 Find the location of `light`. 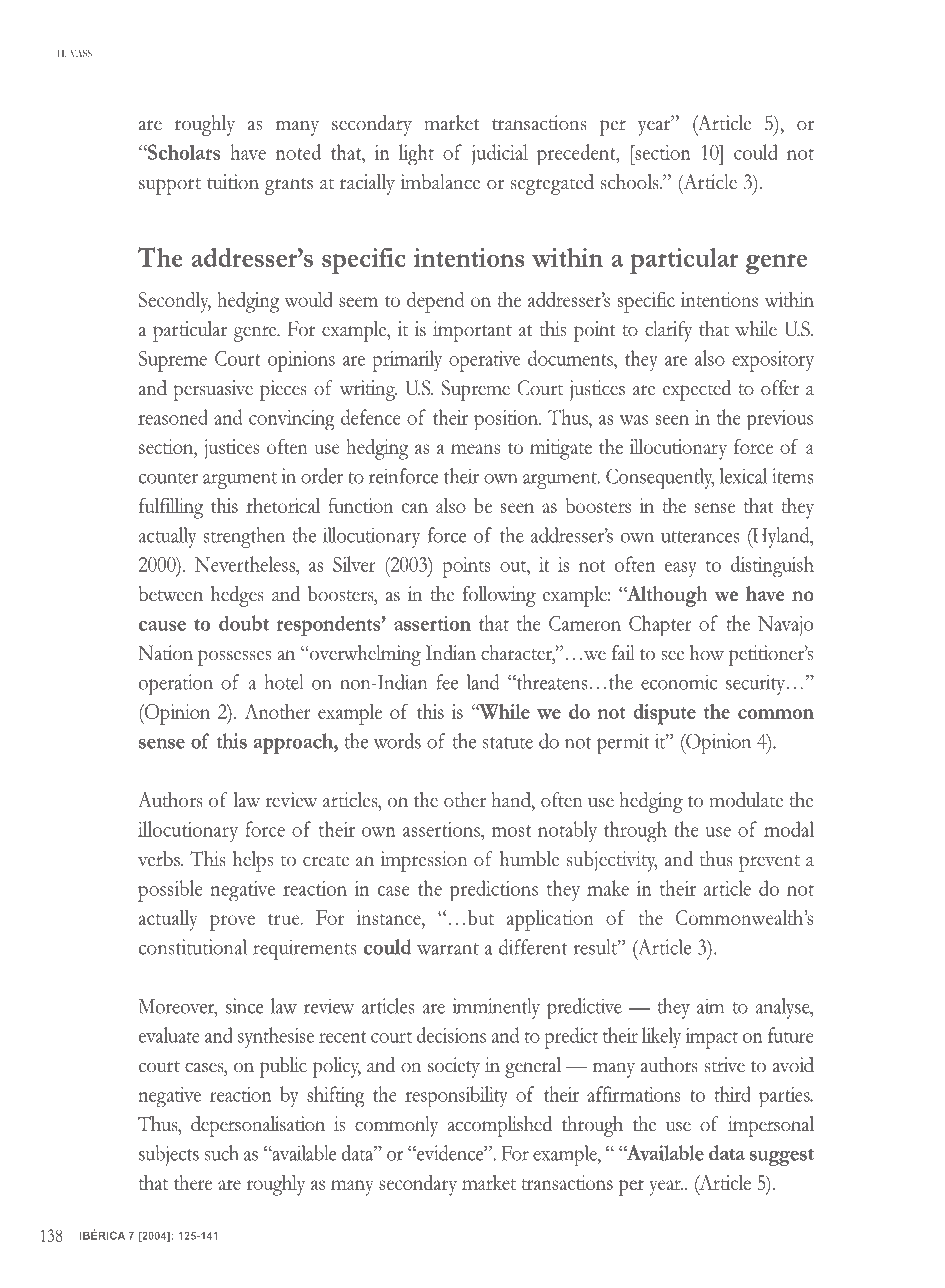

light is located at coordinates (416, 154).
